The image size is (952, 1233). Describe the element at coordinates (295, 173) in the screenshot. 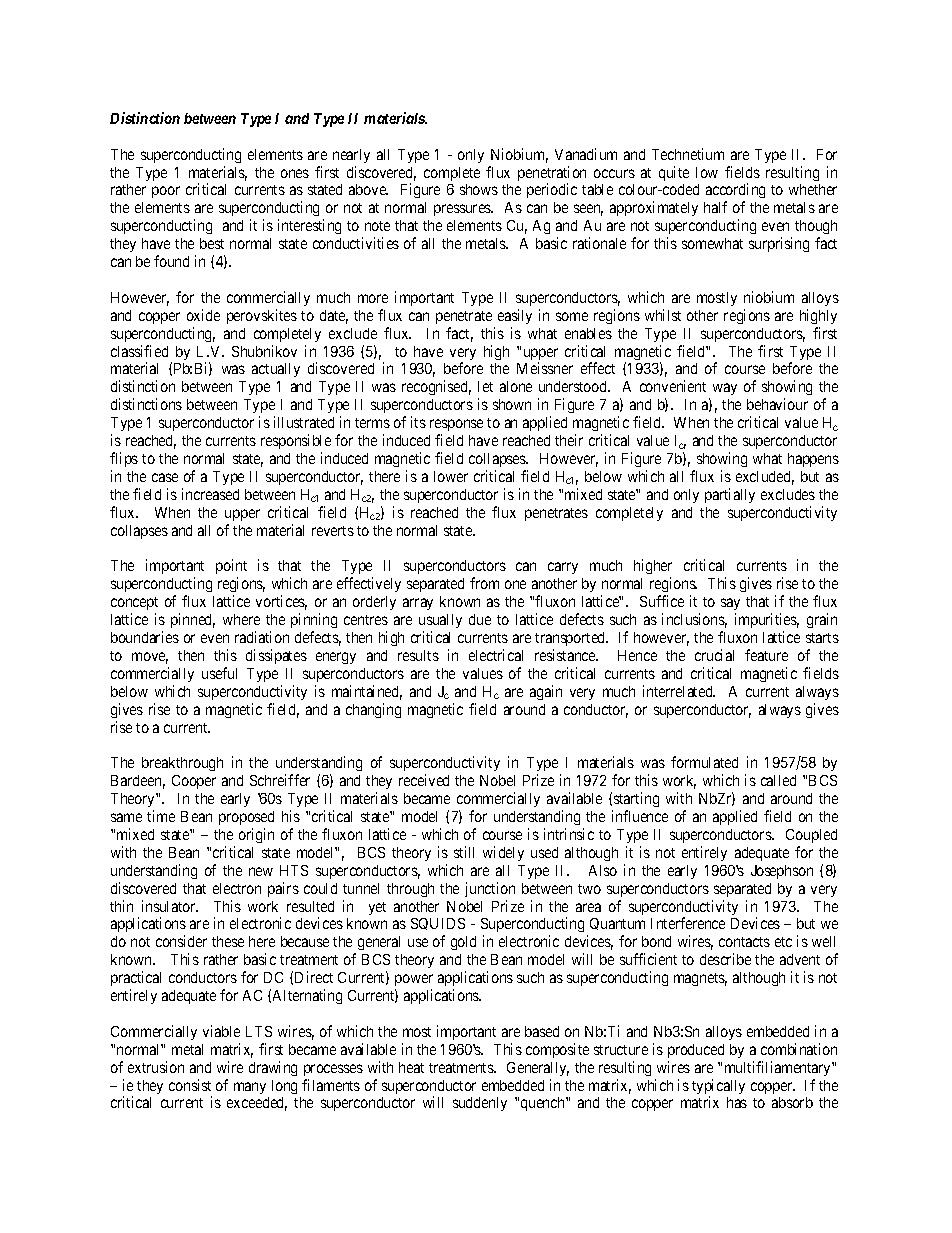

I see `ones` at that location.
